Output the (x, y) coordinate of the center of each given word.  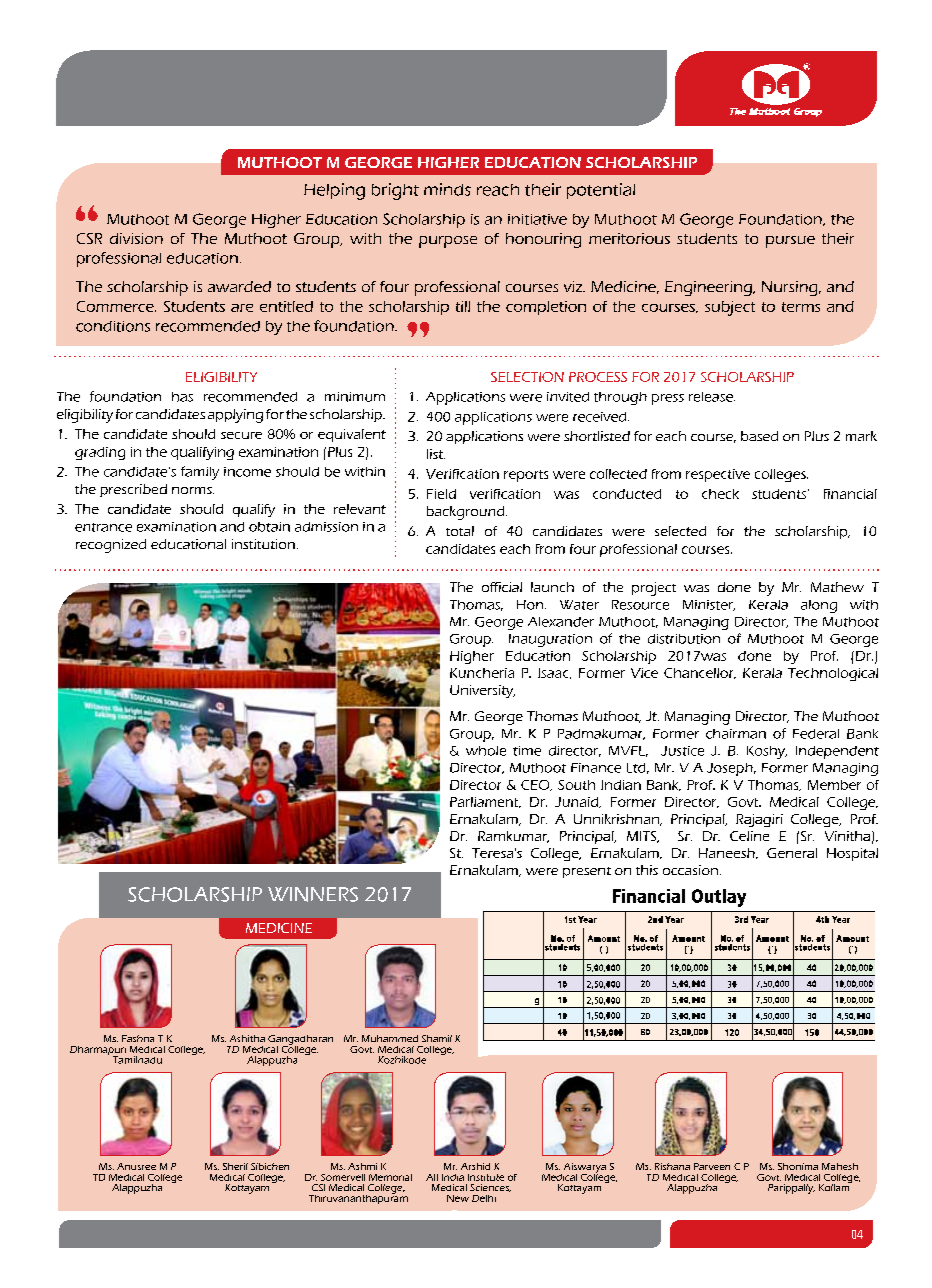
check (720, 494)
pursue (790, 242)
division (136, 238)
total (460, 531)
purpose (448, 242)
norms (193, 490)
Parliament (485, 802)
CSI (318, 1187)
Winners (313, 894)
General (792, 853)
